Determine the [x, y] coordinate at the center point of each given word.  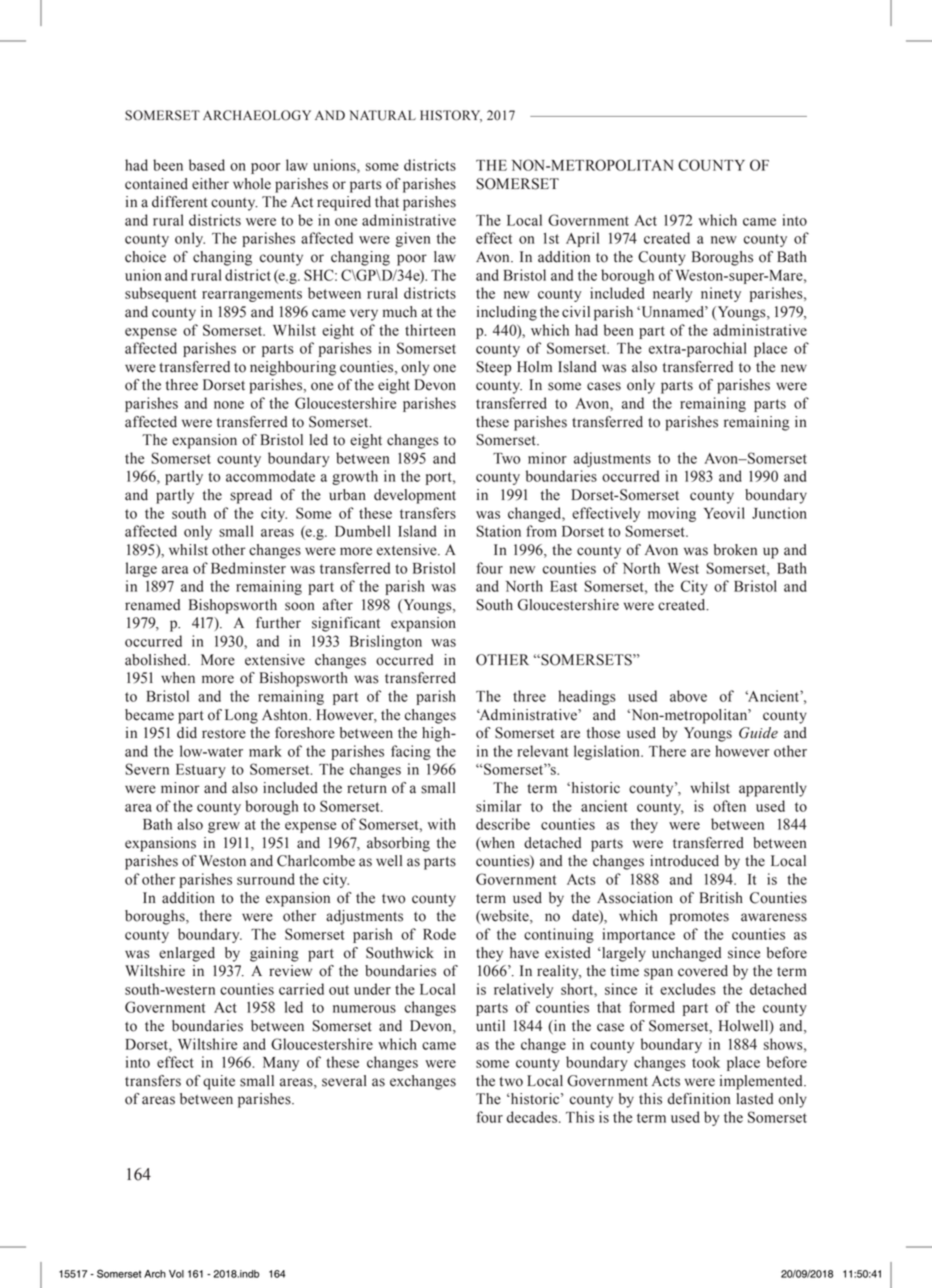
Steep [493, 368]
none [229, 405]
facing [411, 752]
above [688, 696]
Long [241, 716]
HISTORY [451, 116]
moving [672, 514]
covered [703, 971]
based [207, 165]
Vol [176, 1274]
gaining [274, 954]
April [582, 239]
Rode [439, 934]
